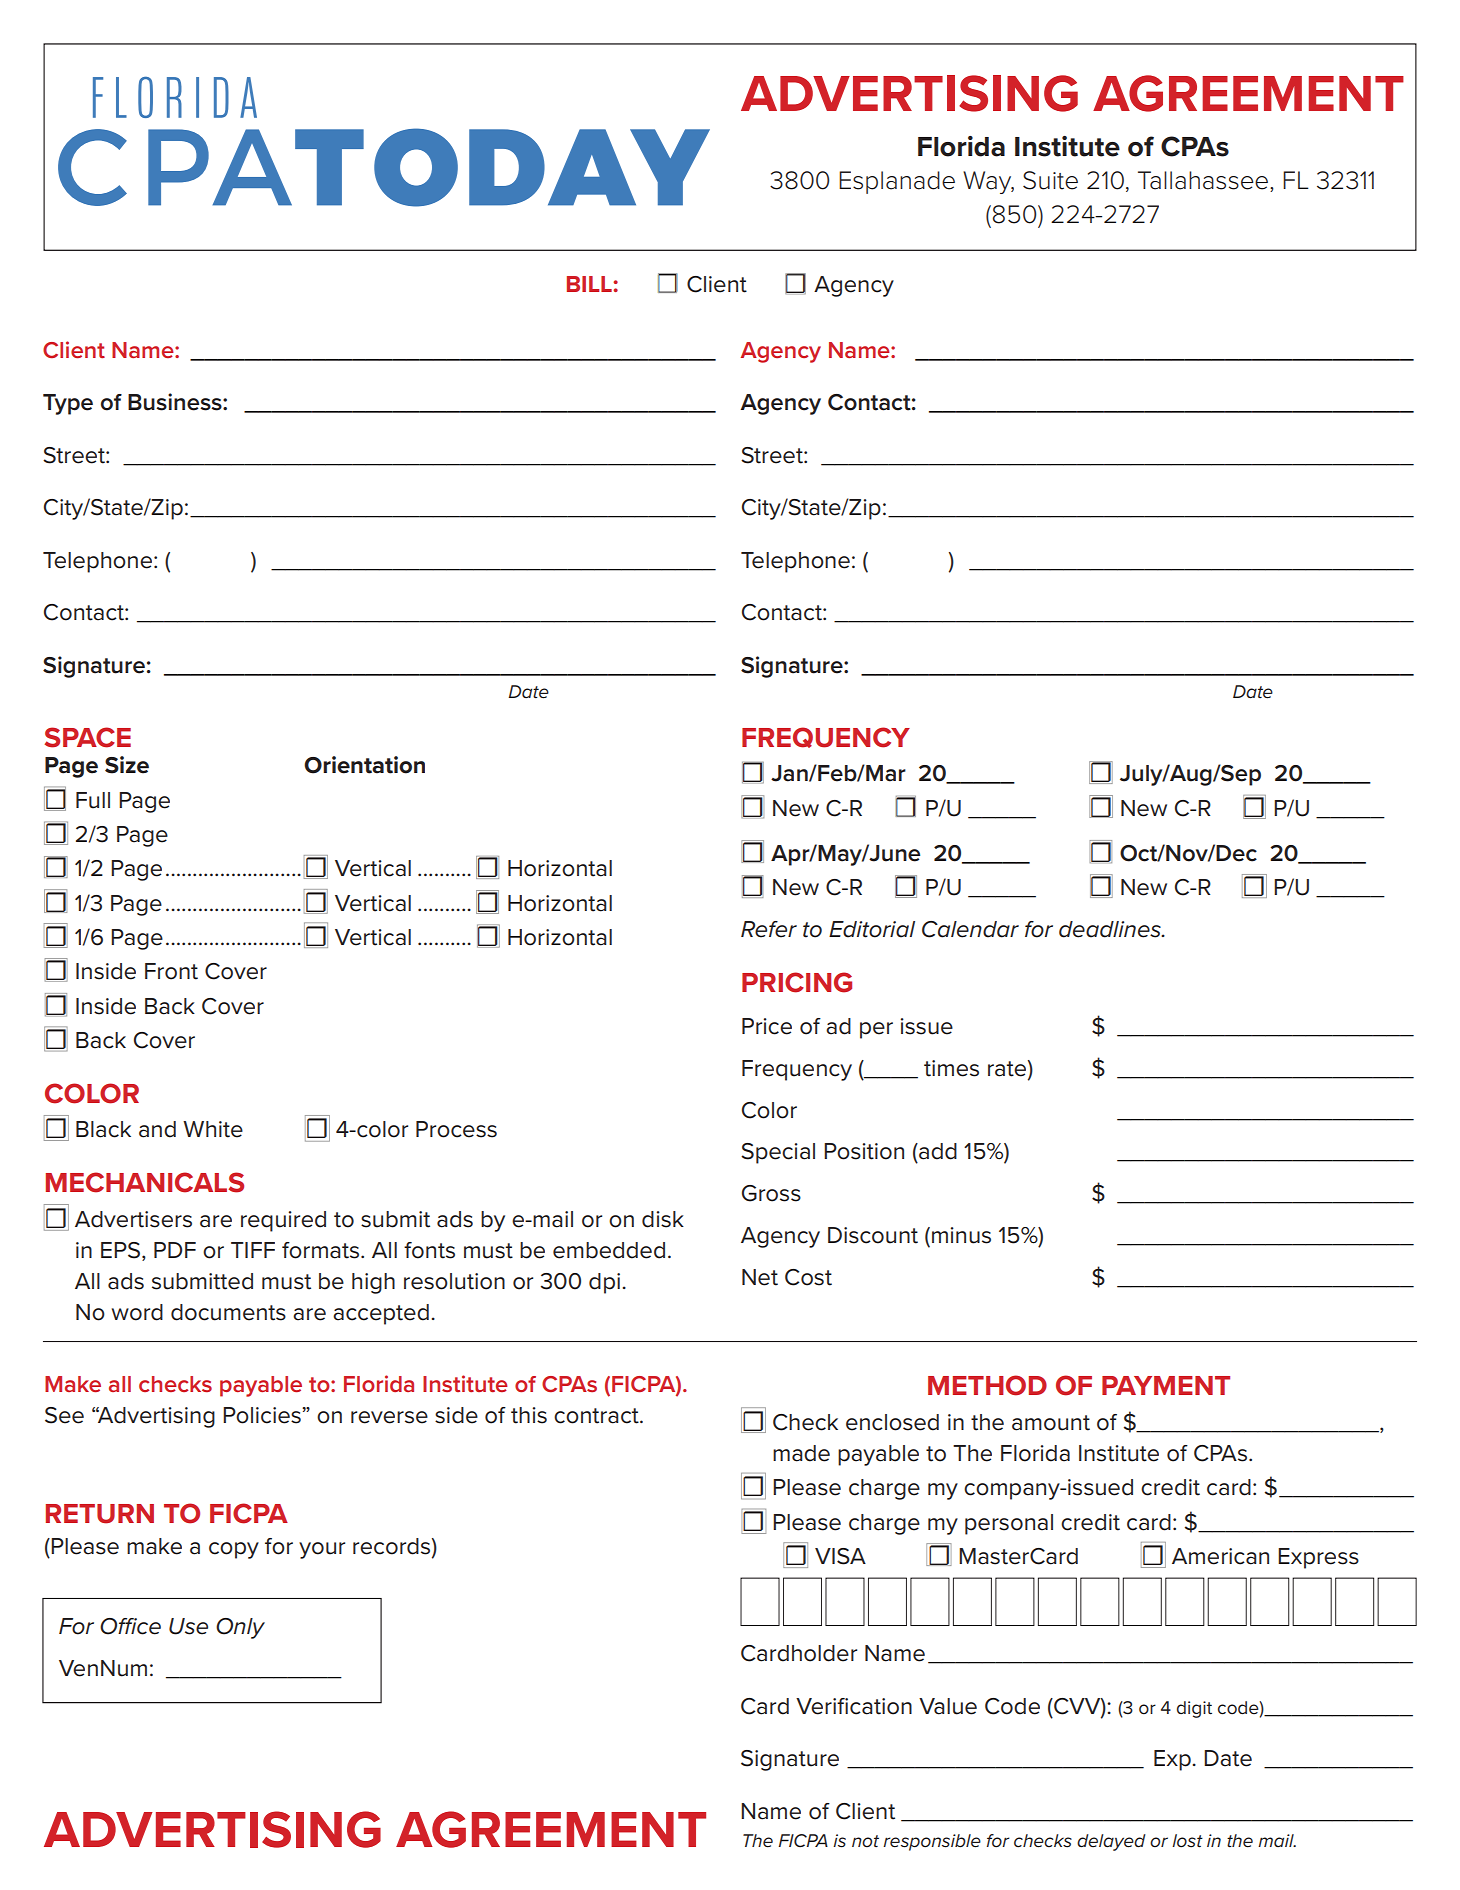 This page has width=1460, height=1890. I want to click on Only, so click(240, 1628).
